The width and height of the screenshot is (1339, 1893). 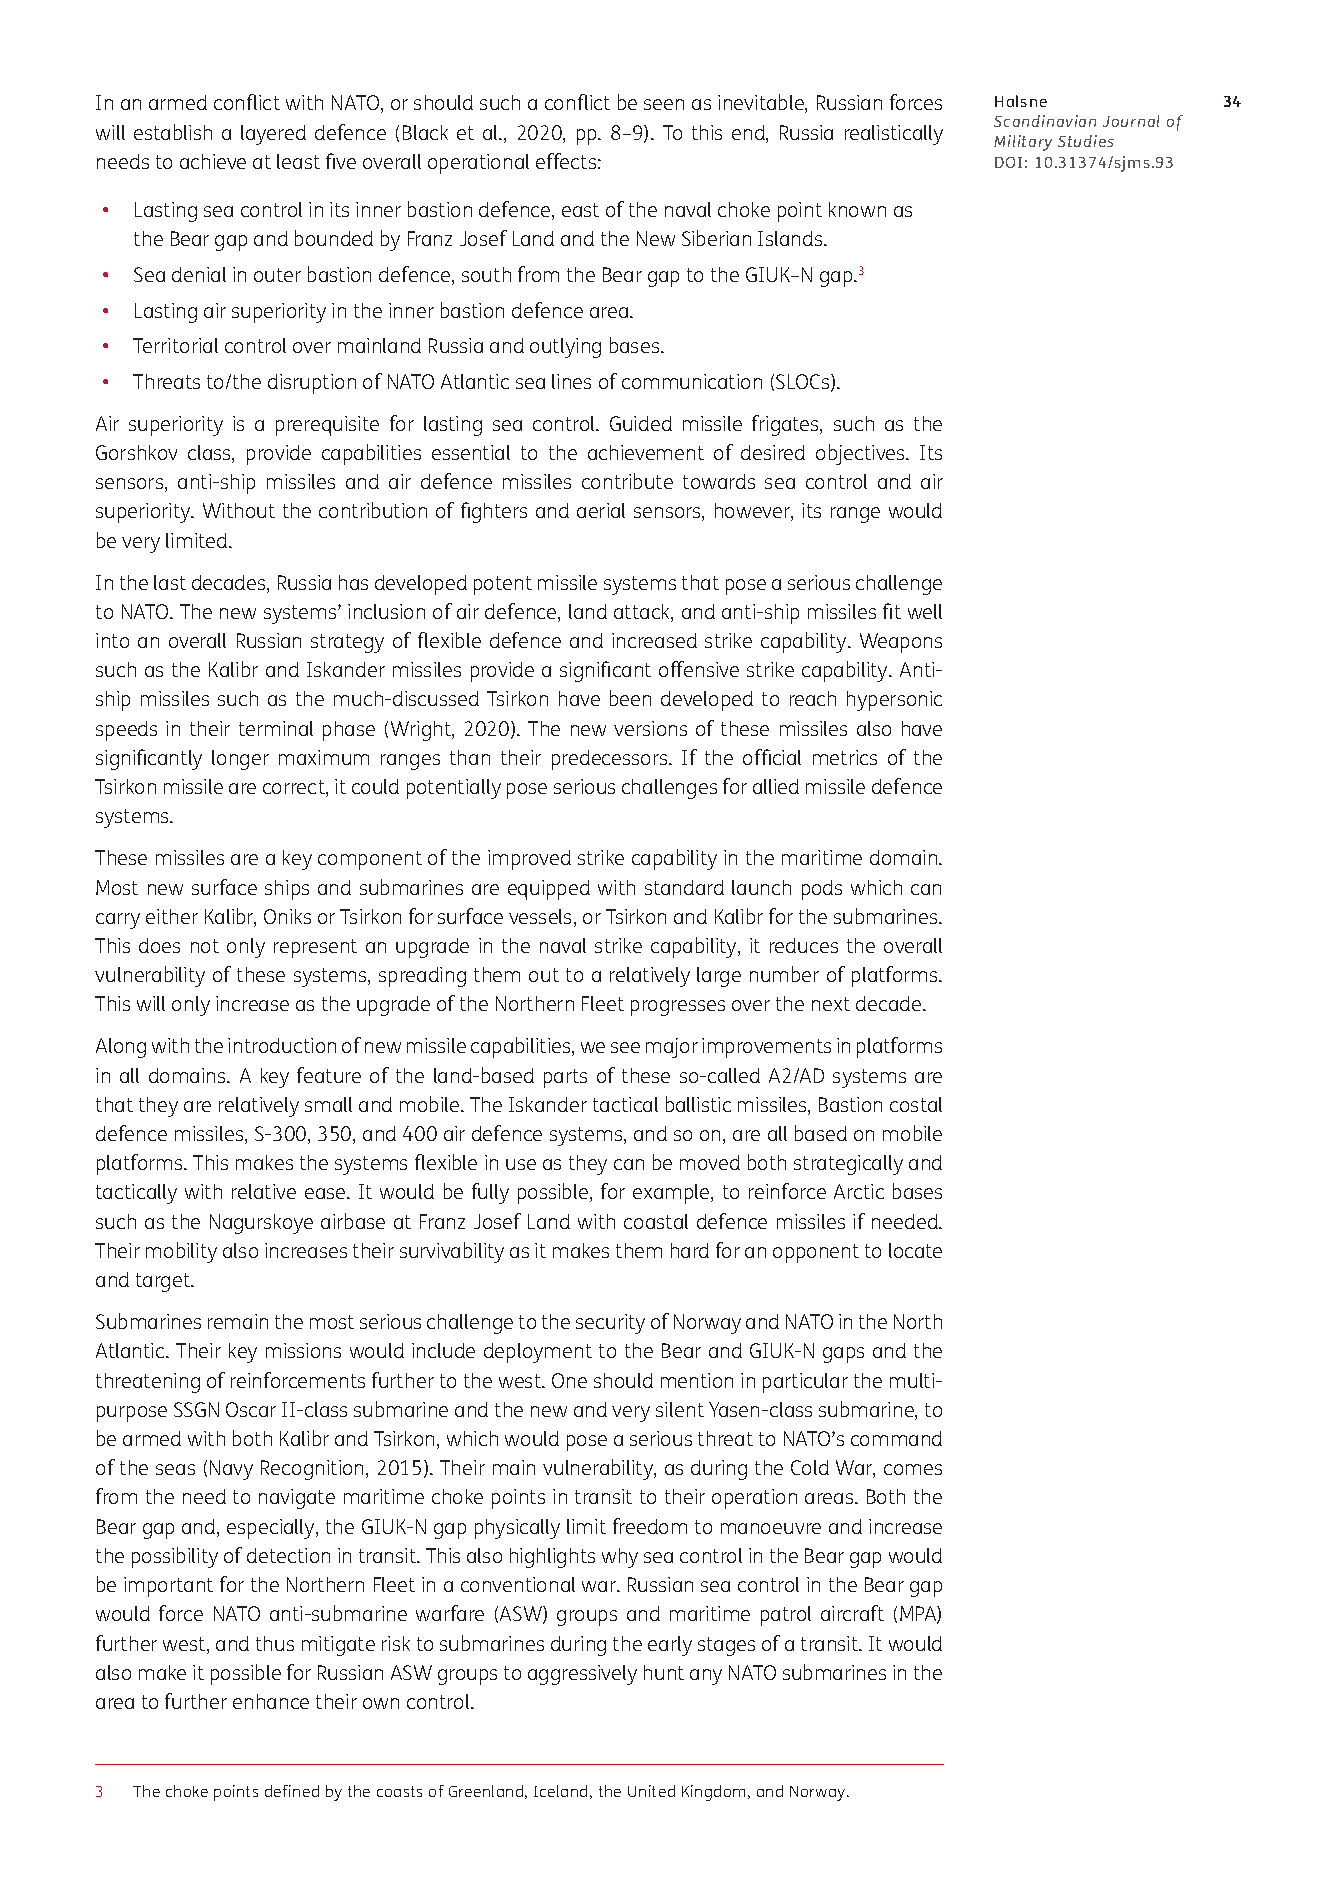 What do you see at coordinates (664, 104) in the screenshot?
I see `seen` at bounding box center [664, 104].
